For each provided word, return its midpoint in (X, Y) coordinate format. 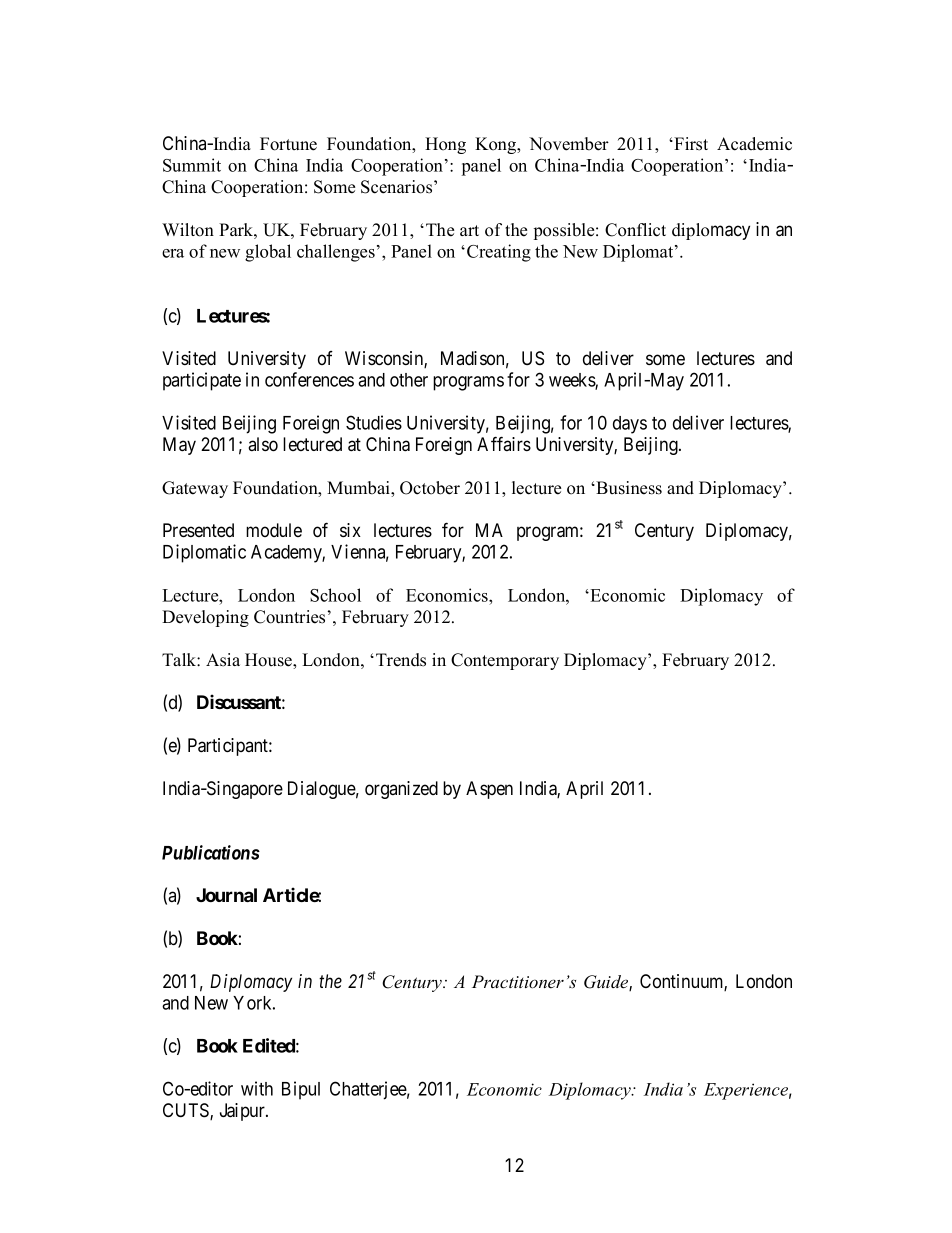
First (690, 144)
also (263, 444)
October (430, 488)
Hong (445, 145)
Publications (211, 852)
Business (628, 488)
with (257, 1088)
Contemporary (505, 661)
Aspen (489, 790)
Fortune (288, 144)
